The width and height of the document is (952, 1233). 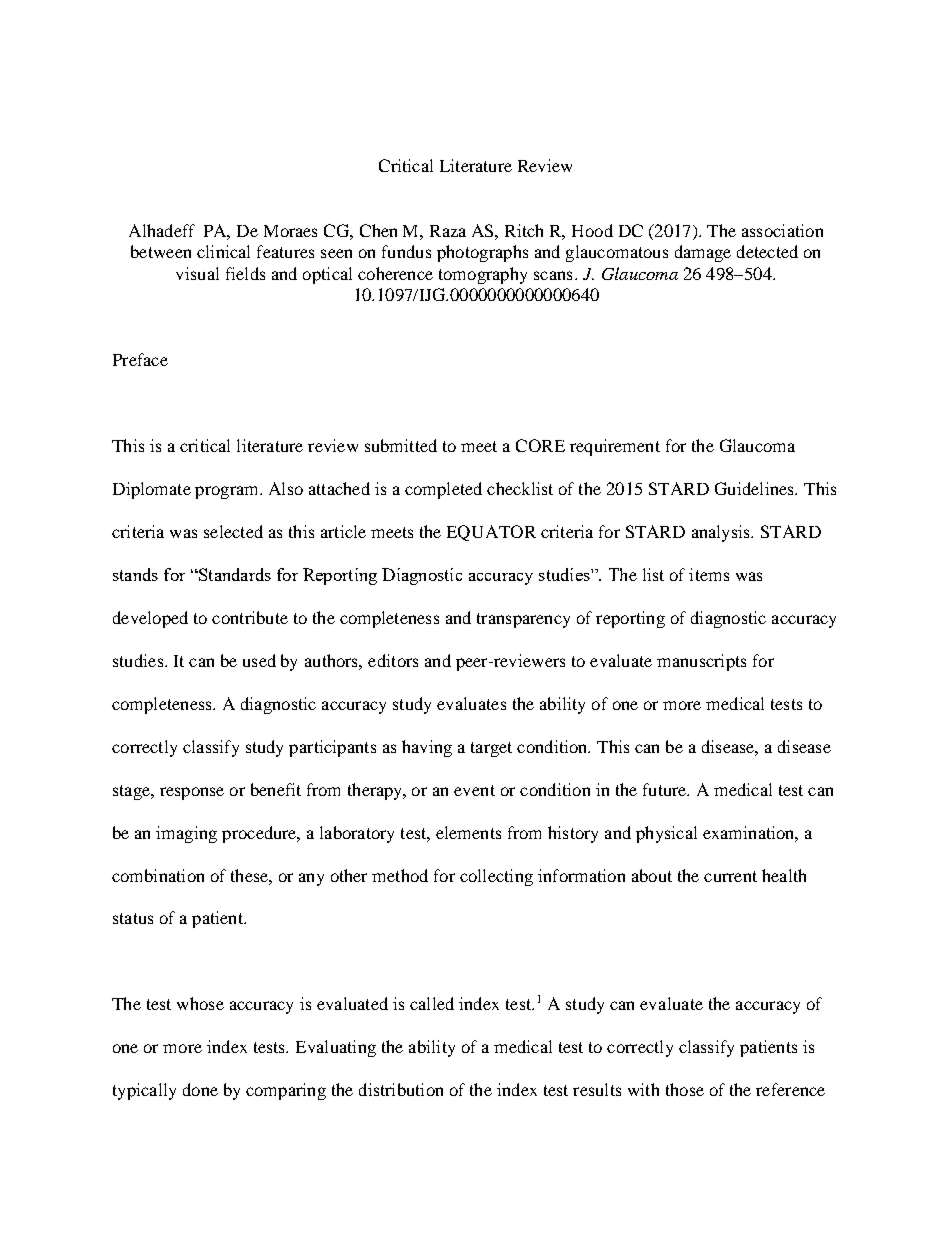 I want to click on response, so click(x=192, y=793).
